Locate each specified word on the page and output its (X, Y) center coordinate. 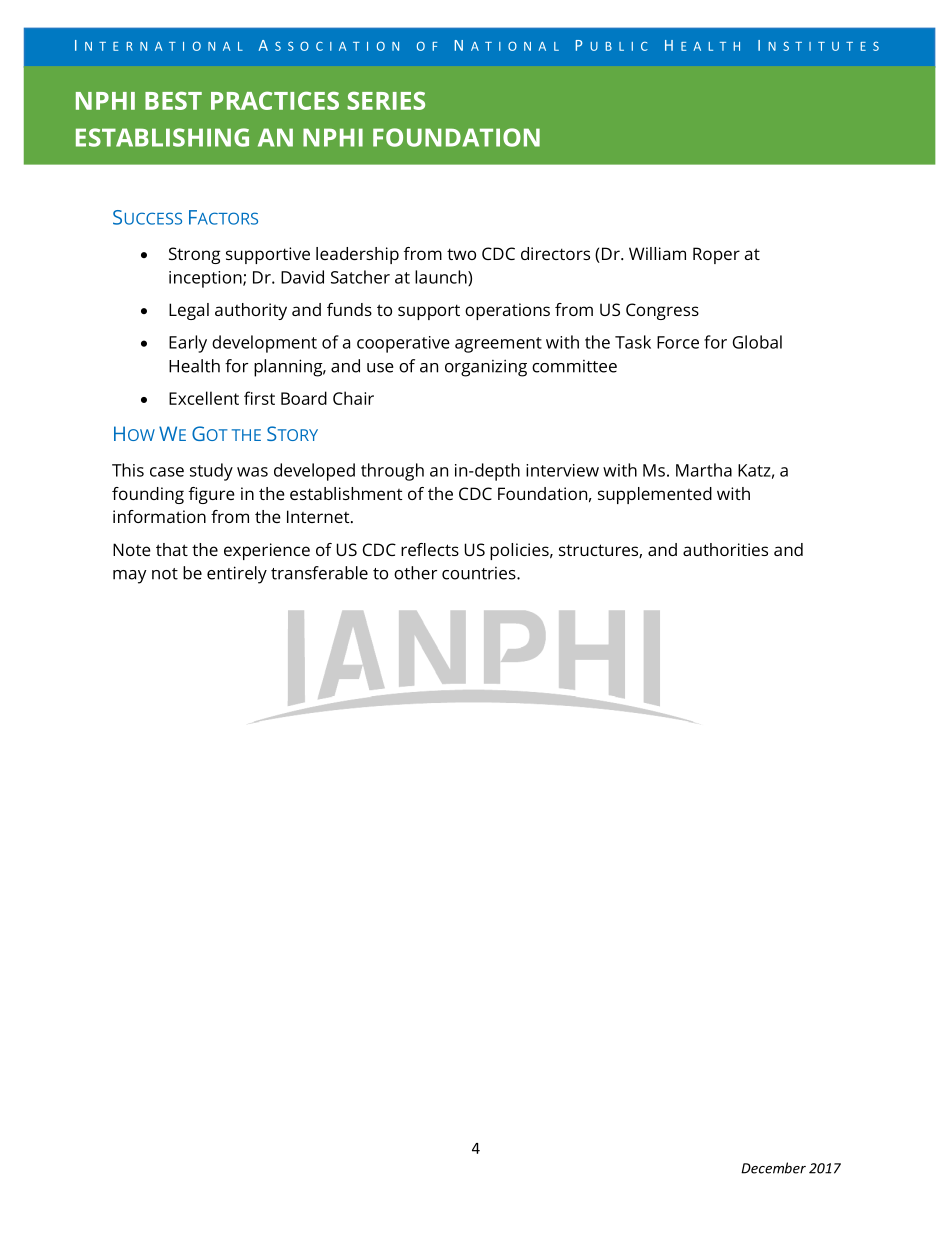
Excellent (204, 398)
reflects (430, 549)
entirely (237, 575)
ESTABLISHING (162, 137)
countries (480, 573)
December (773, 1168)
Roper (716, 255)
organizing (486, 368)
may (130, 577)
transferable (319, 573)
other (415, 573)
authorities (725, 549)
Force (678, 342)
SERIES (386, 100)
